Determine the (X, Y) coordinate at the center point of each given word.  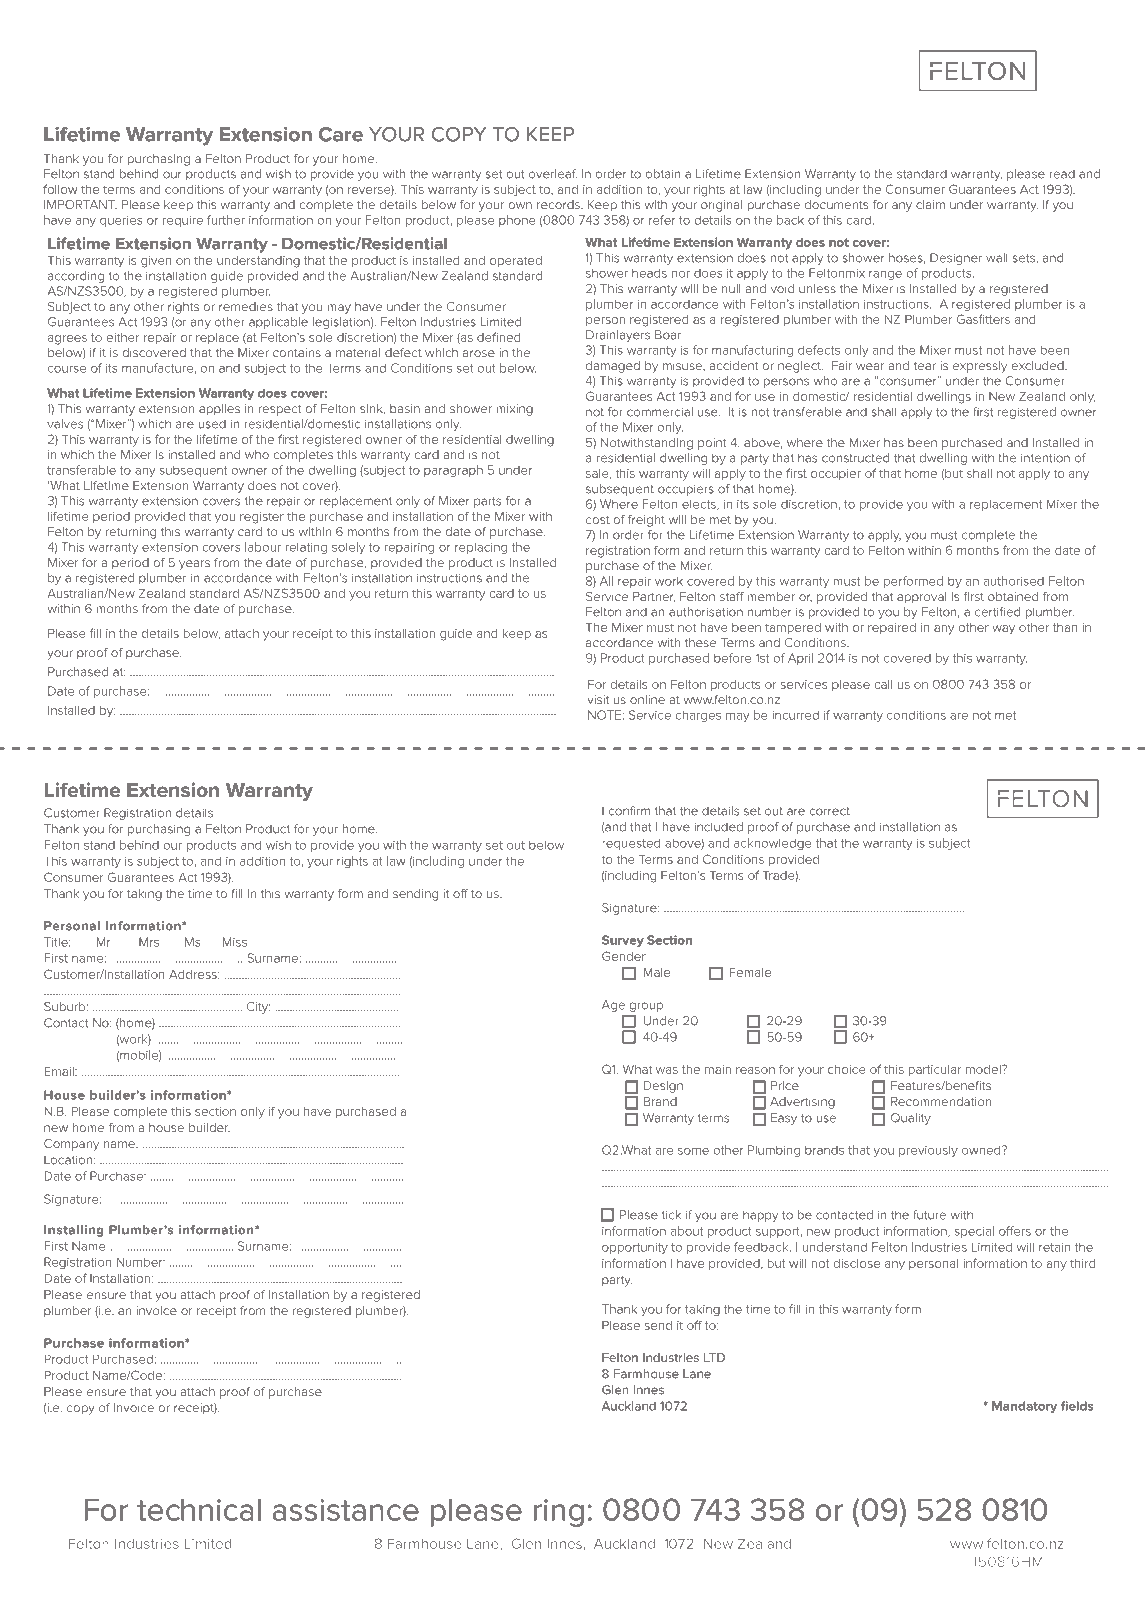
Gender (624, 956)
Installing (74, 1231)
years (194, 565)
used (212, 424)
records (559, 204)
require (183, 221)
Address (194, 974)
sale (598, 474)
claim (930, 204)
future (929, 1215)
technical (199, 1510)
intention (1045, 458)
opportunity (635, 1248)
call (883, 684)
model (984, 1069)
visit (598, 699)
